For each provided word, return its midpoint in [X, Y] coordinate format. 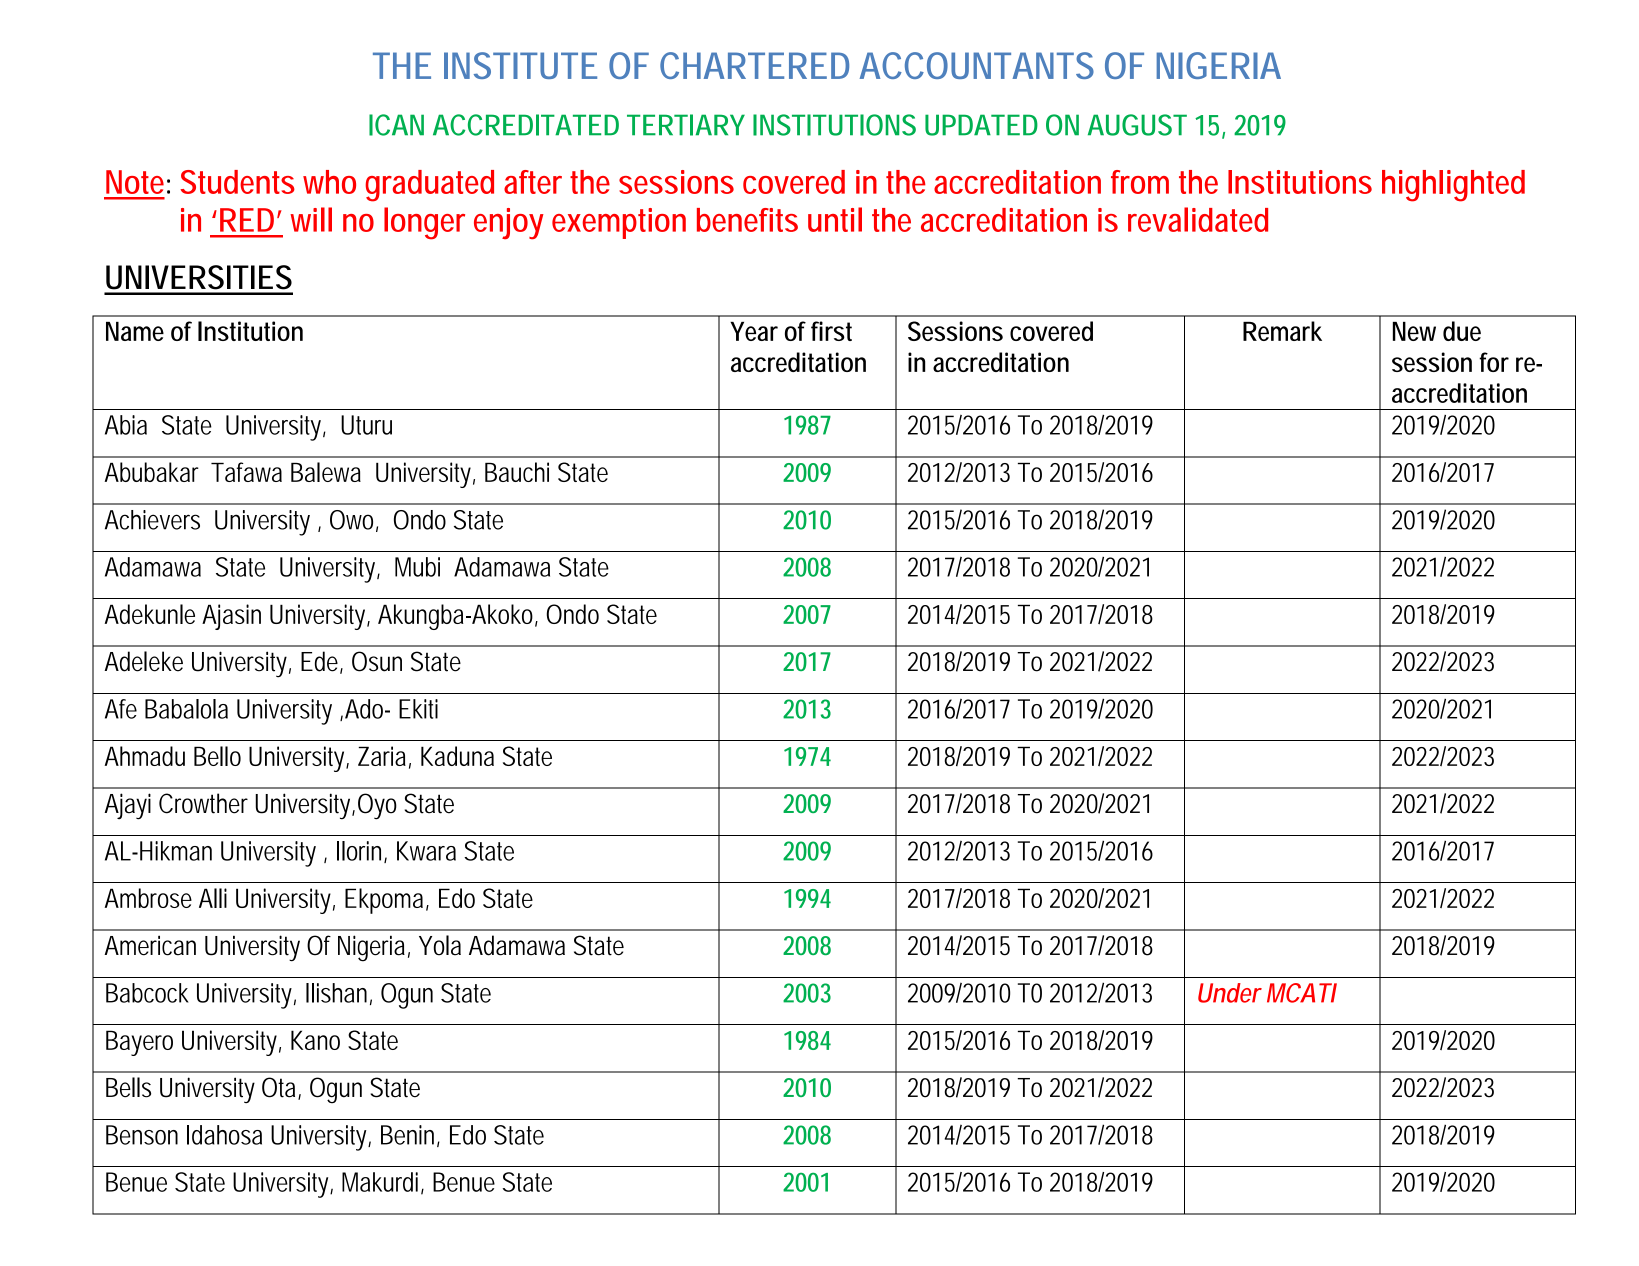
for [1494, 362]
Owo [351, 520]
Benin [407, 1135]
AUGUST [1137, 125]
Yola [440, 945]
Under [1229, 993]
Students [237, 182]
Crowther [203, 803]
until [835, 219]
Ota [278, 1087]
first [831, 331]
